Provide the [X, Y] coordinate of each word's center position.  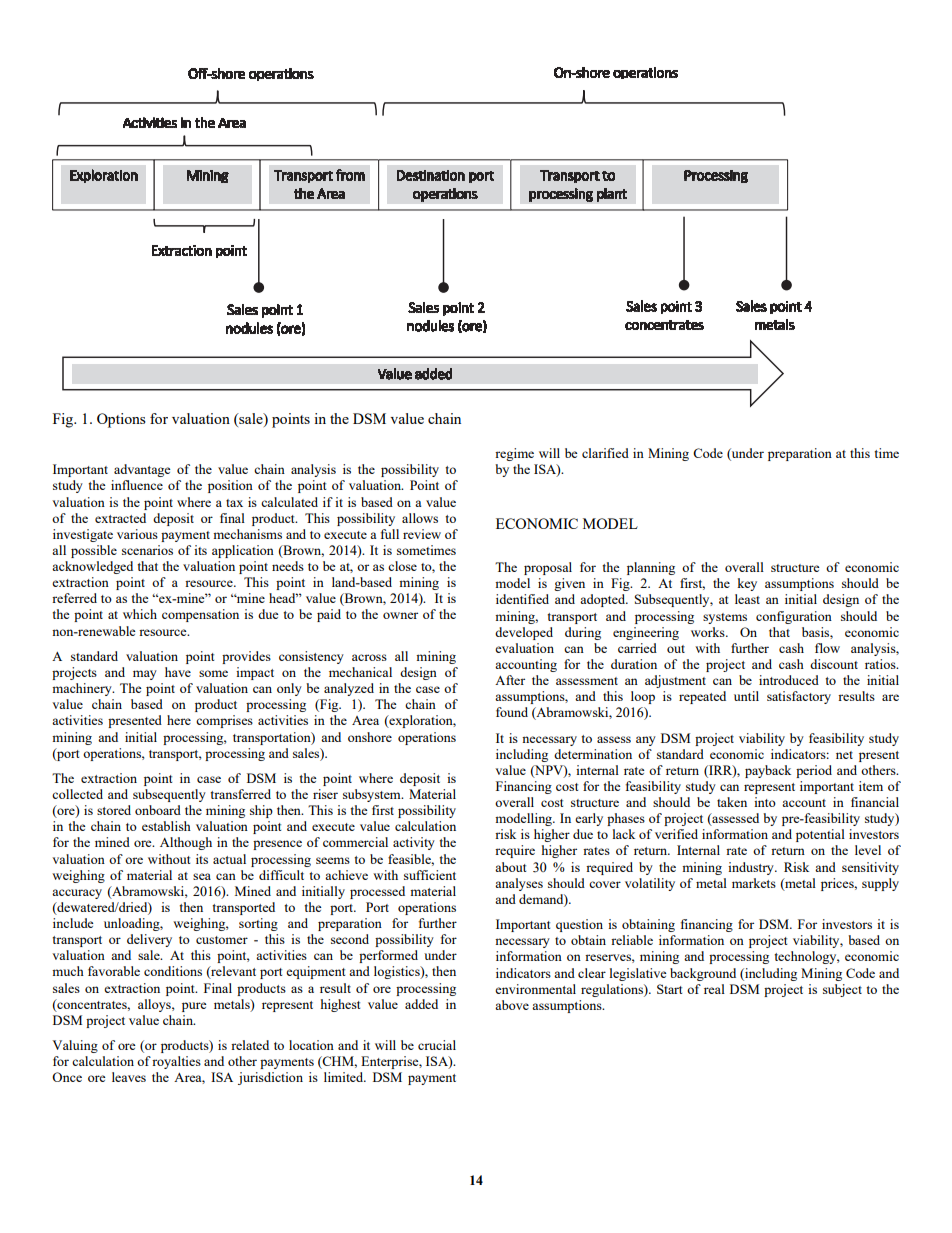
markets [754, 883]
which [140, 614]
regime [514, 454]
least [747, 599]
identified [522, 599]
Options [121, 420]
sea [202, 876]
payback [768, 771]
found [512, 712]
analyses [519, 884]
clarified [605, 453]
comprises [224, 721]
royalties [176, 1062]
